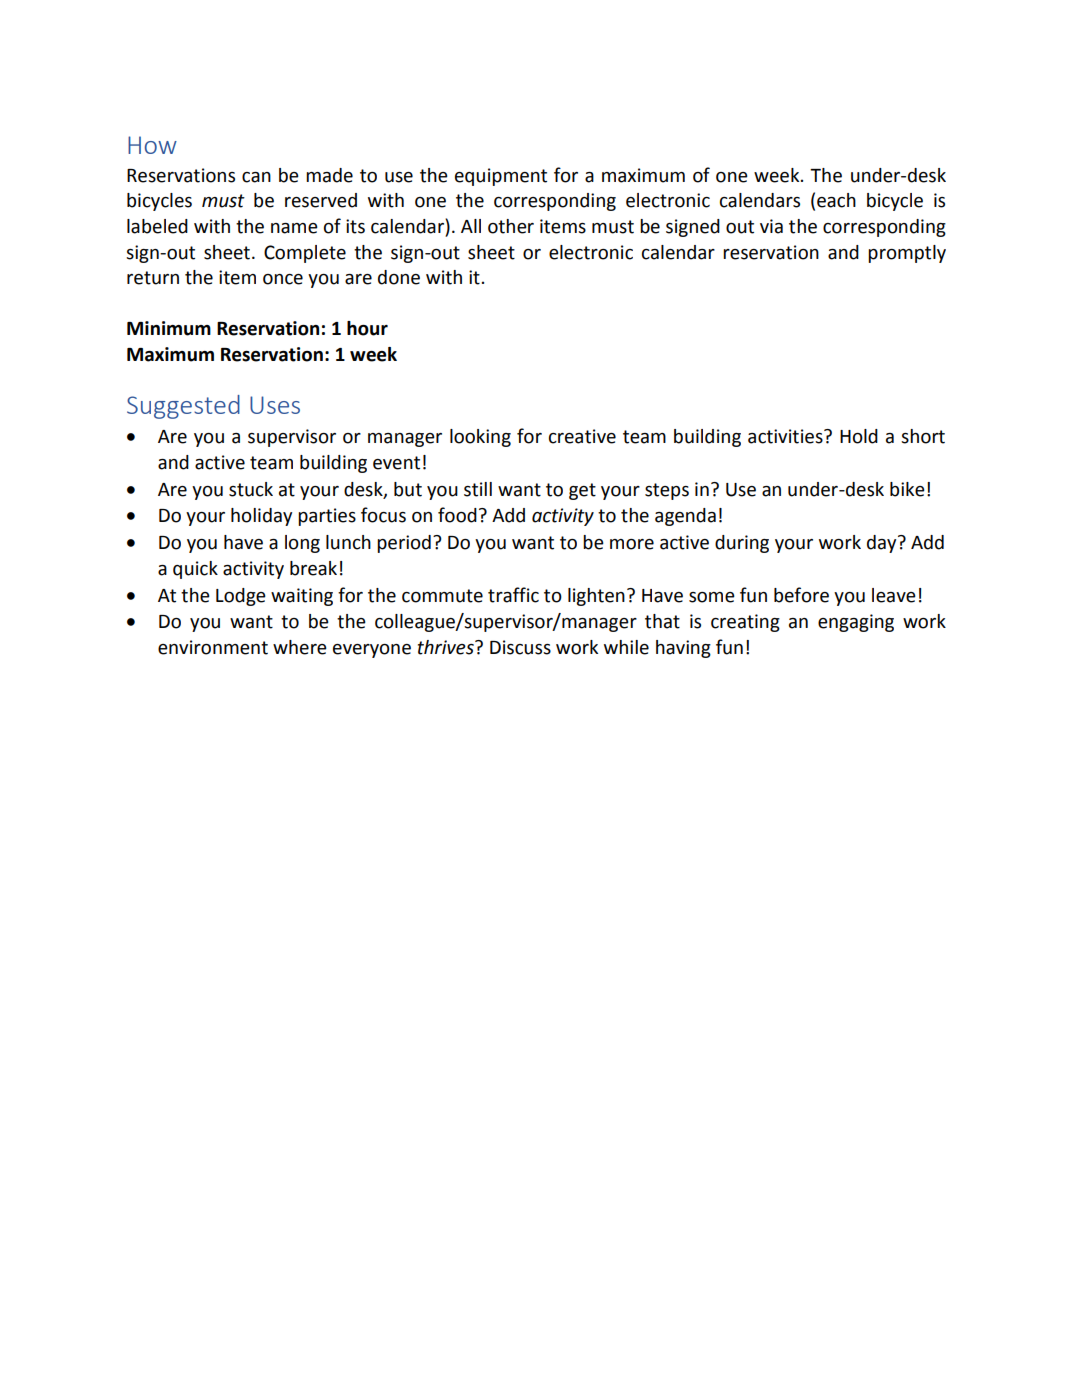 The width and height of the screenshot is (1072, 1387). What do you see at coordinates (836, 200) in the screenshot?
I see `each` at bounding box center [836, 200].
